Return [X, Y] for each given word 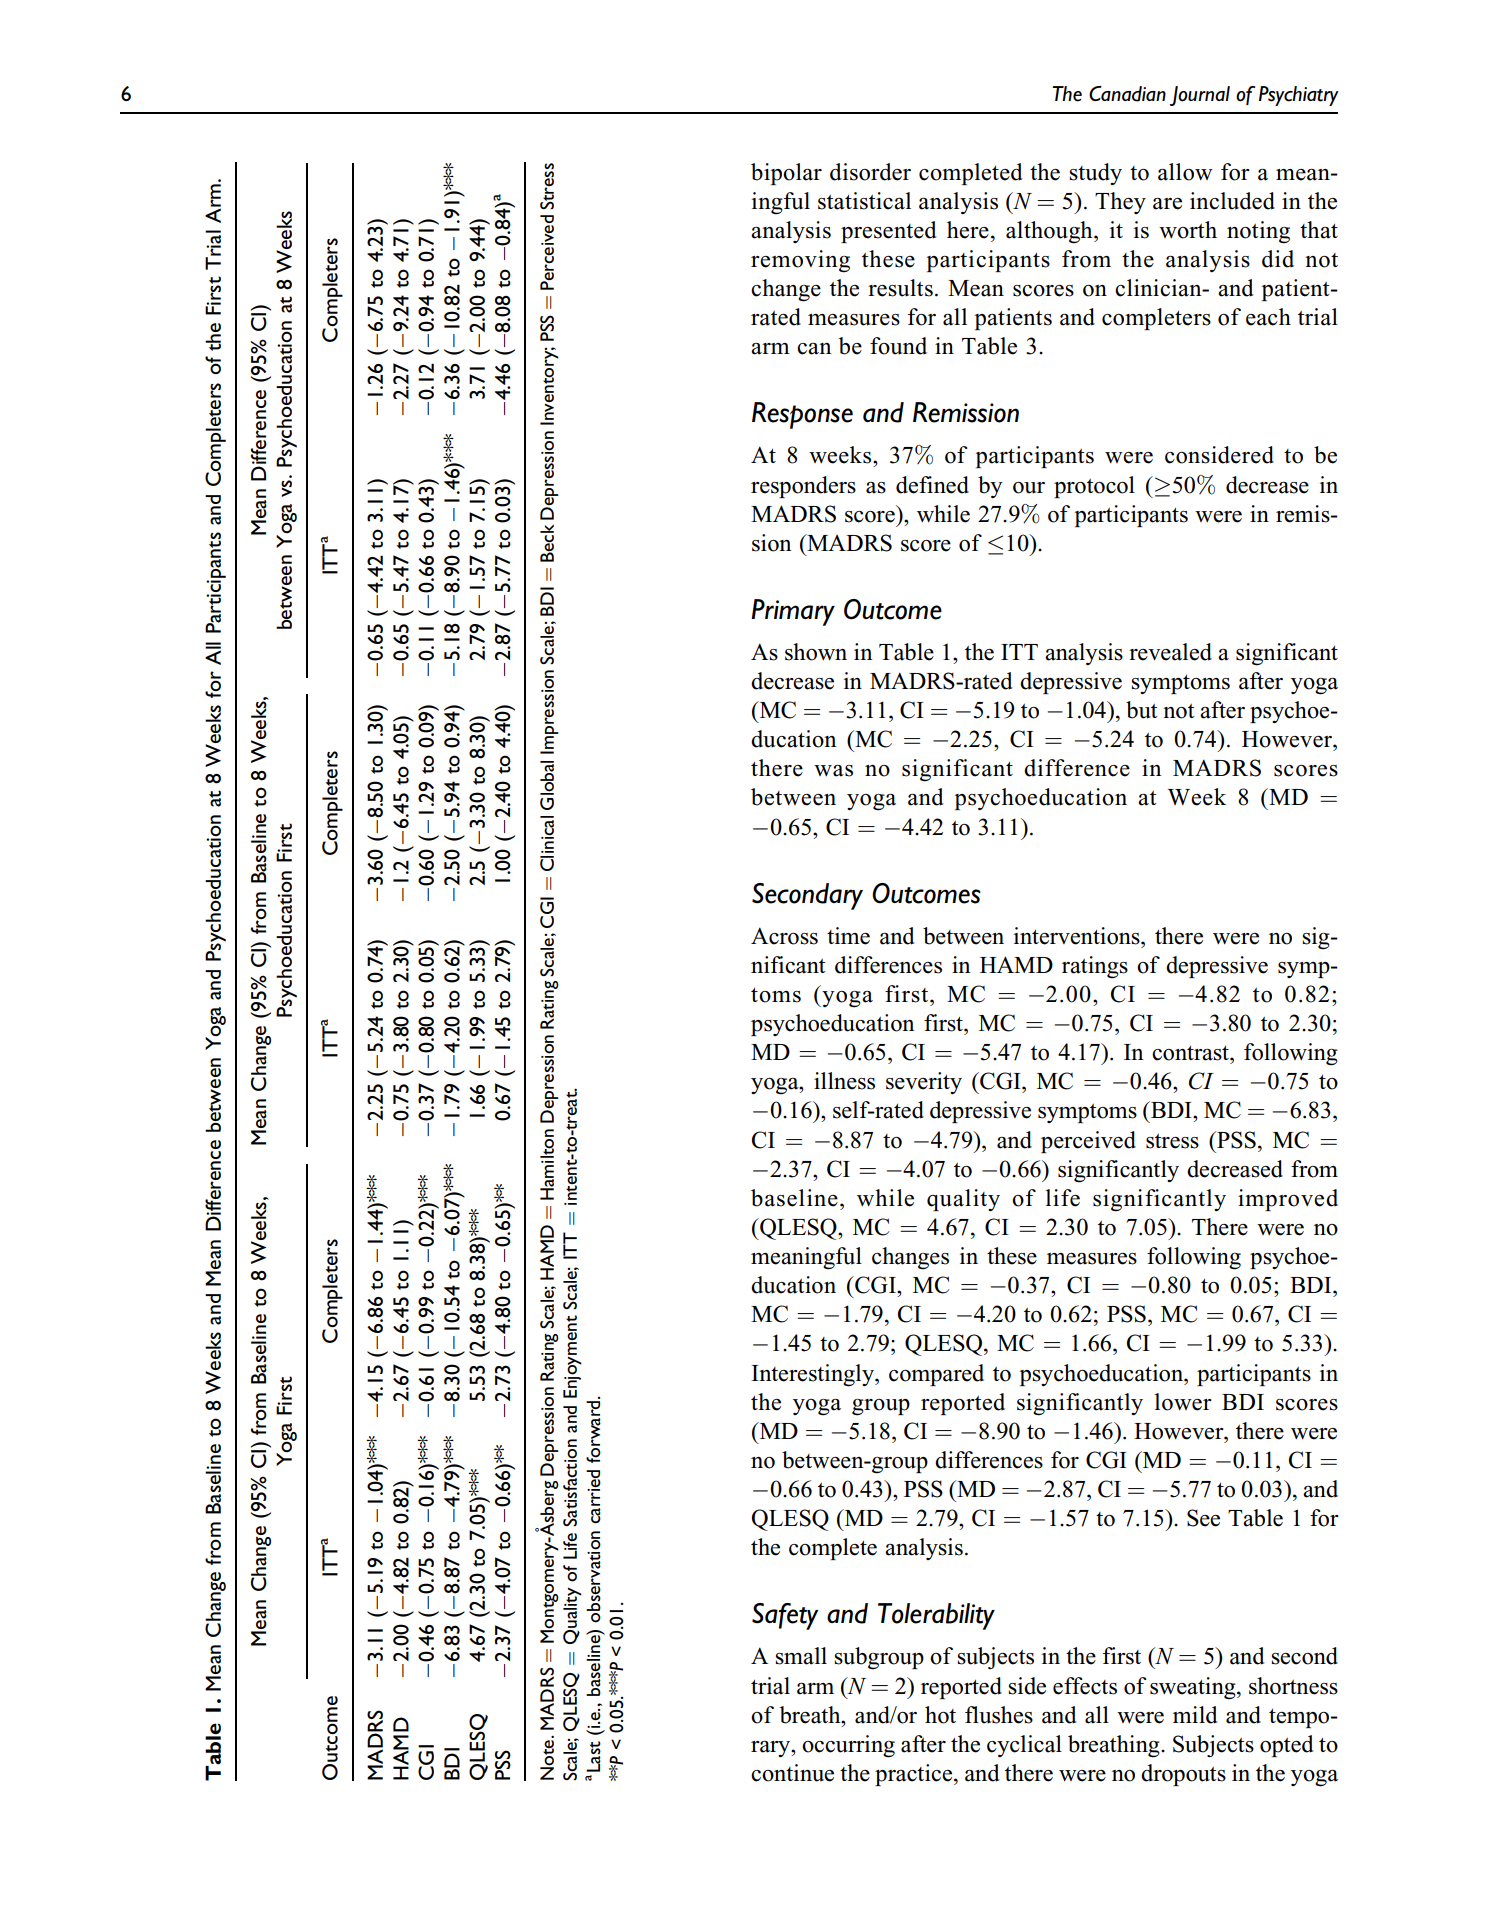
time [848, 936]
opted [1287, 1746]
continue [792, 1773]
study [1096, 174]
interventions [1078, 936]
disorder [870, 172]
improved [1288, 1200]
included [1232, 201]
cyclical [1024, 1746]
